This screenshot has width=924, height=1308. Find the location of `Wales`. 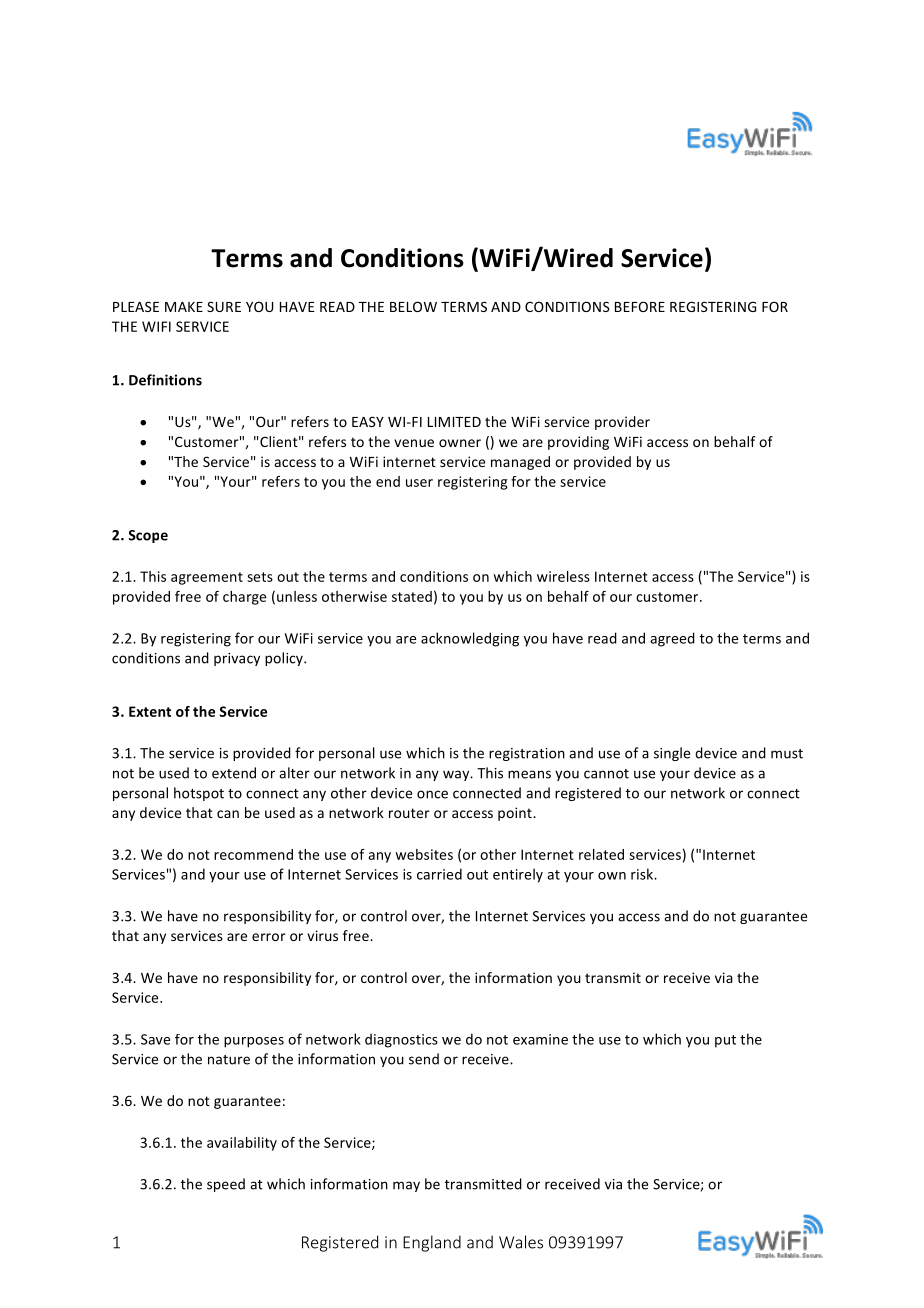

Wales is located at coordinates (521, 1242).
